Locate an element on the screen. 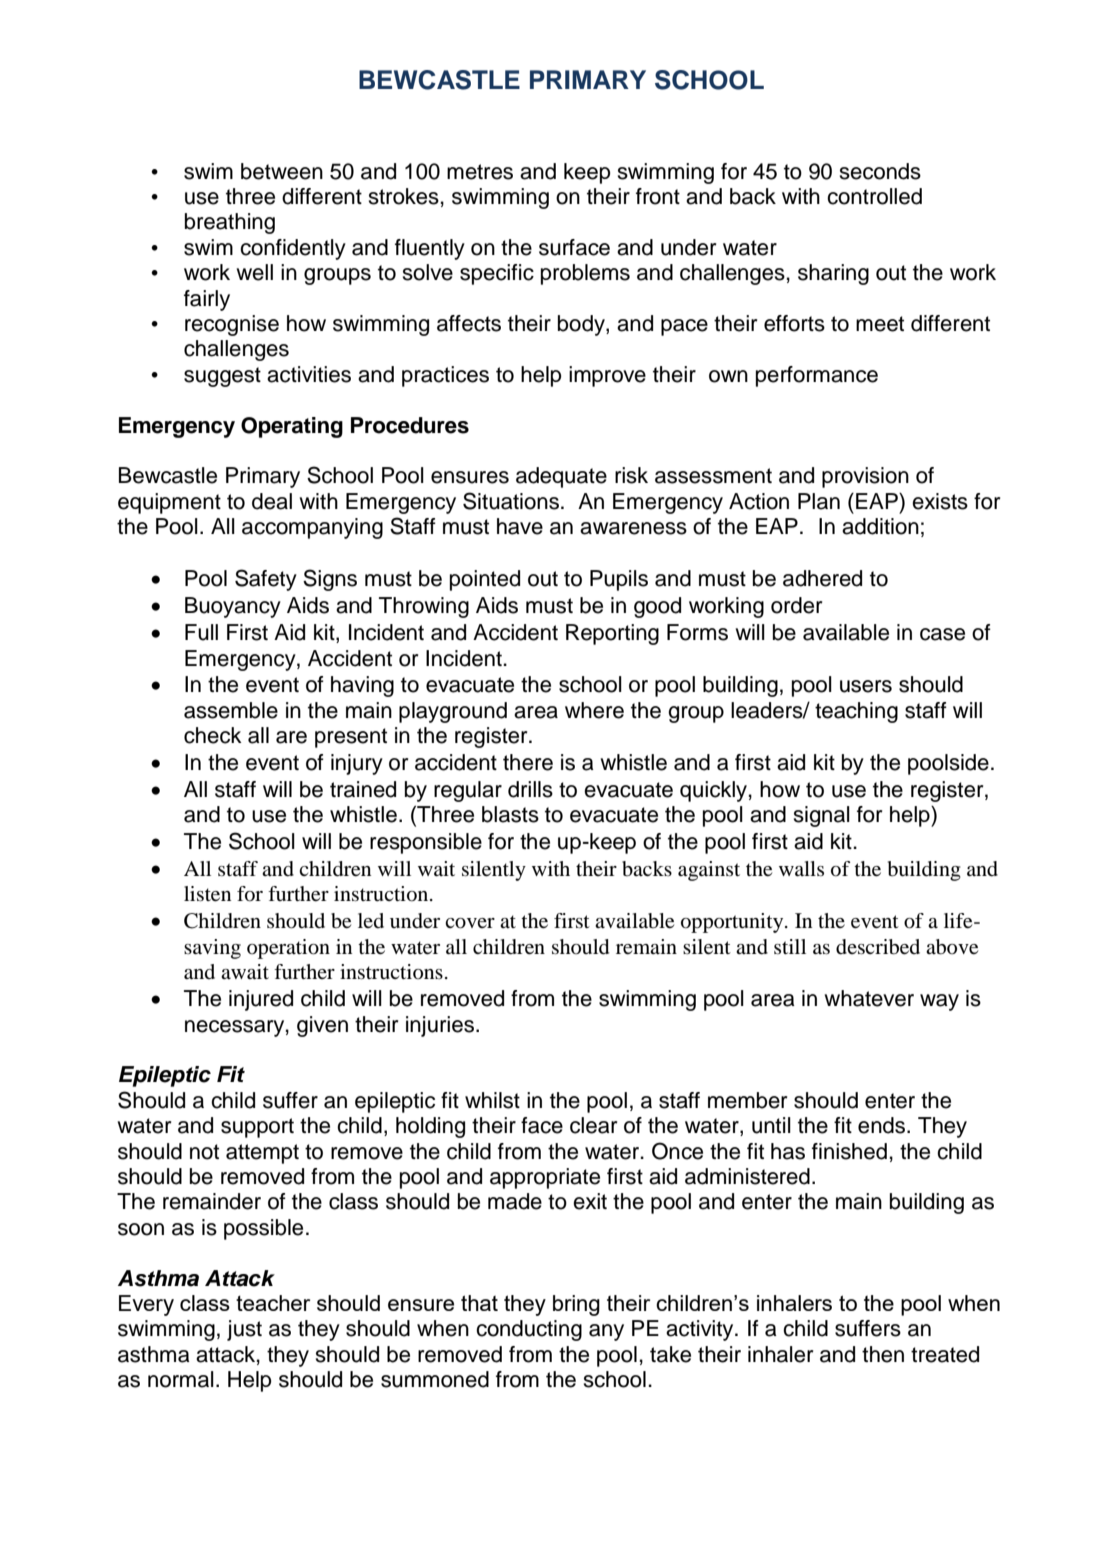 This screenshot has width=1096, height=1549. controlled is located at coordinates (874, 196).
